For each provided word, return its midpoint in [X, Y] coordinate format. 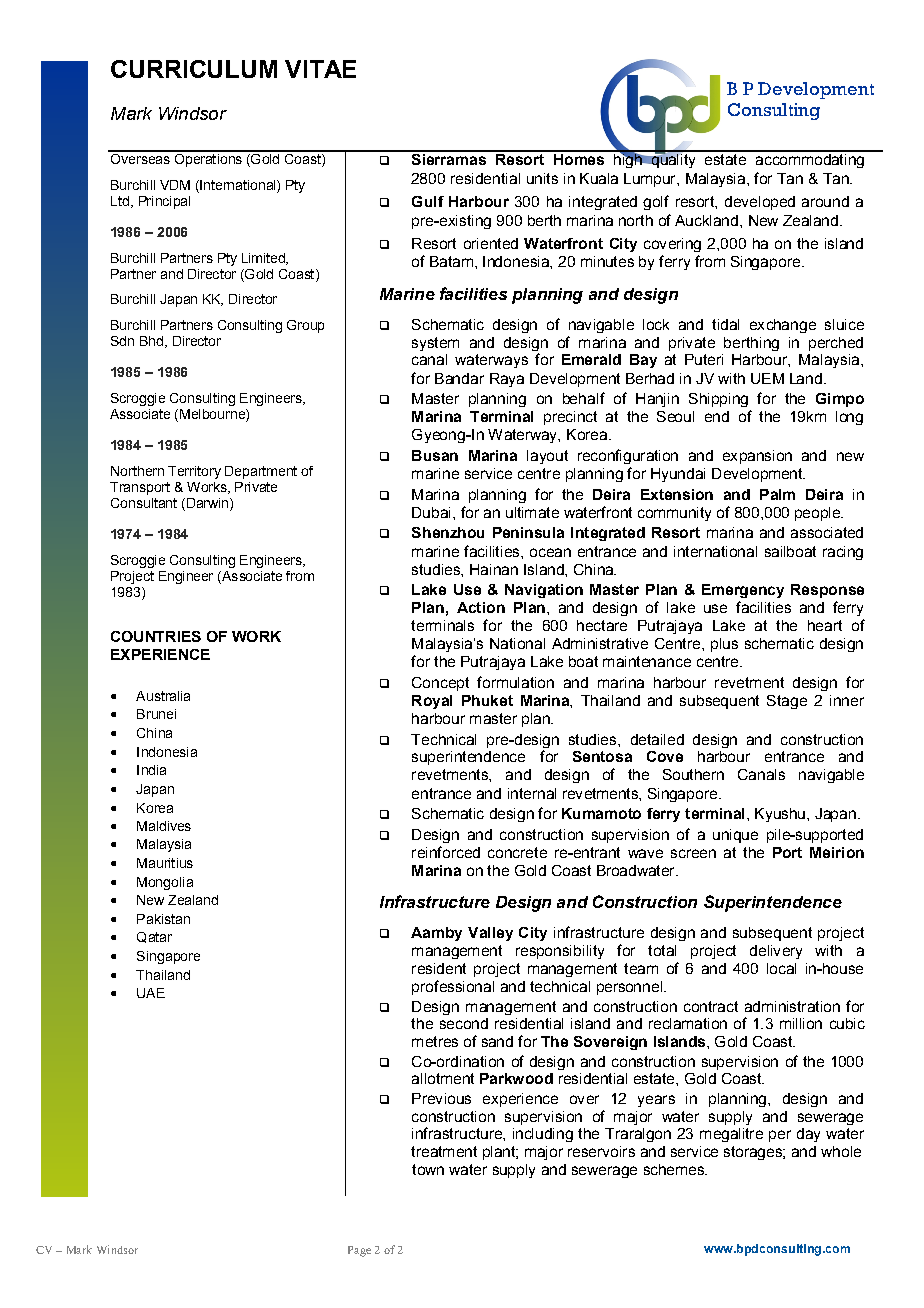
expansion [757, 457]
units [542, 178]
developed [760, 203]
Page [359, 1251]
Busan [435, 455]
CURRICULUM [194, 69]
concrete [517, 852]
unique [735, 836]
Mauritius [165, 863]
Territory [194, 472]
